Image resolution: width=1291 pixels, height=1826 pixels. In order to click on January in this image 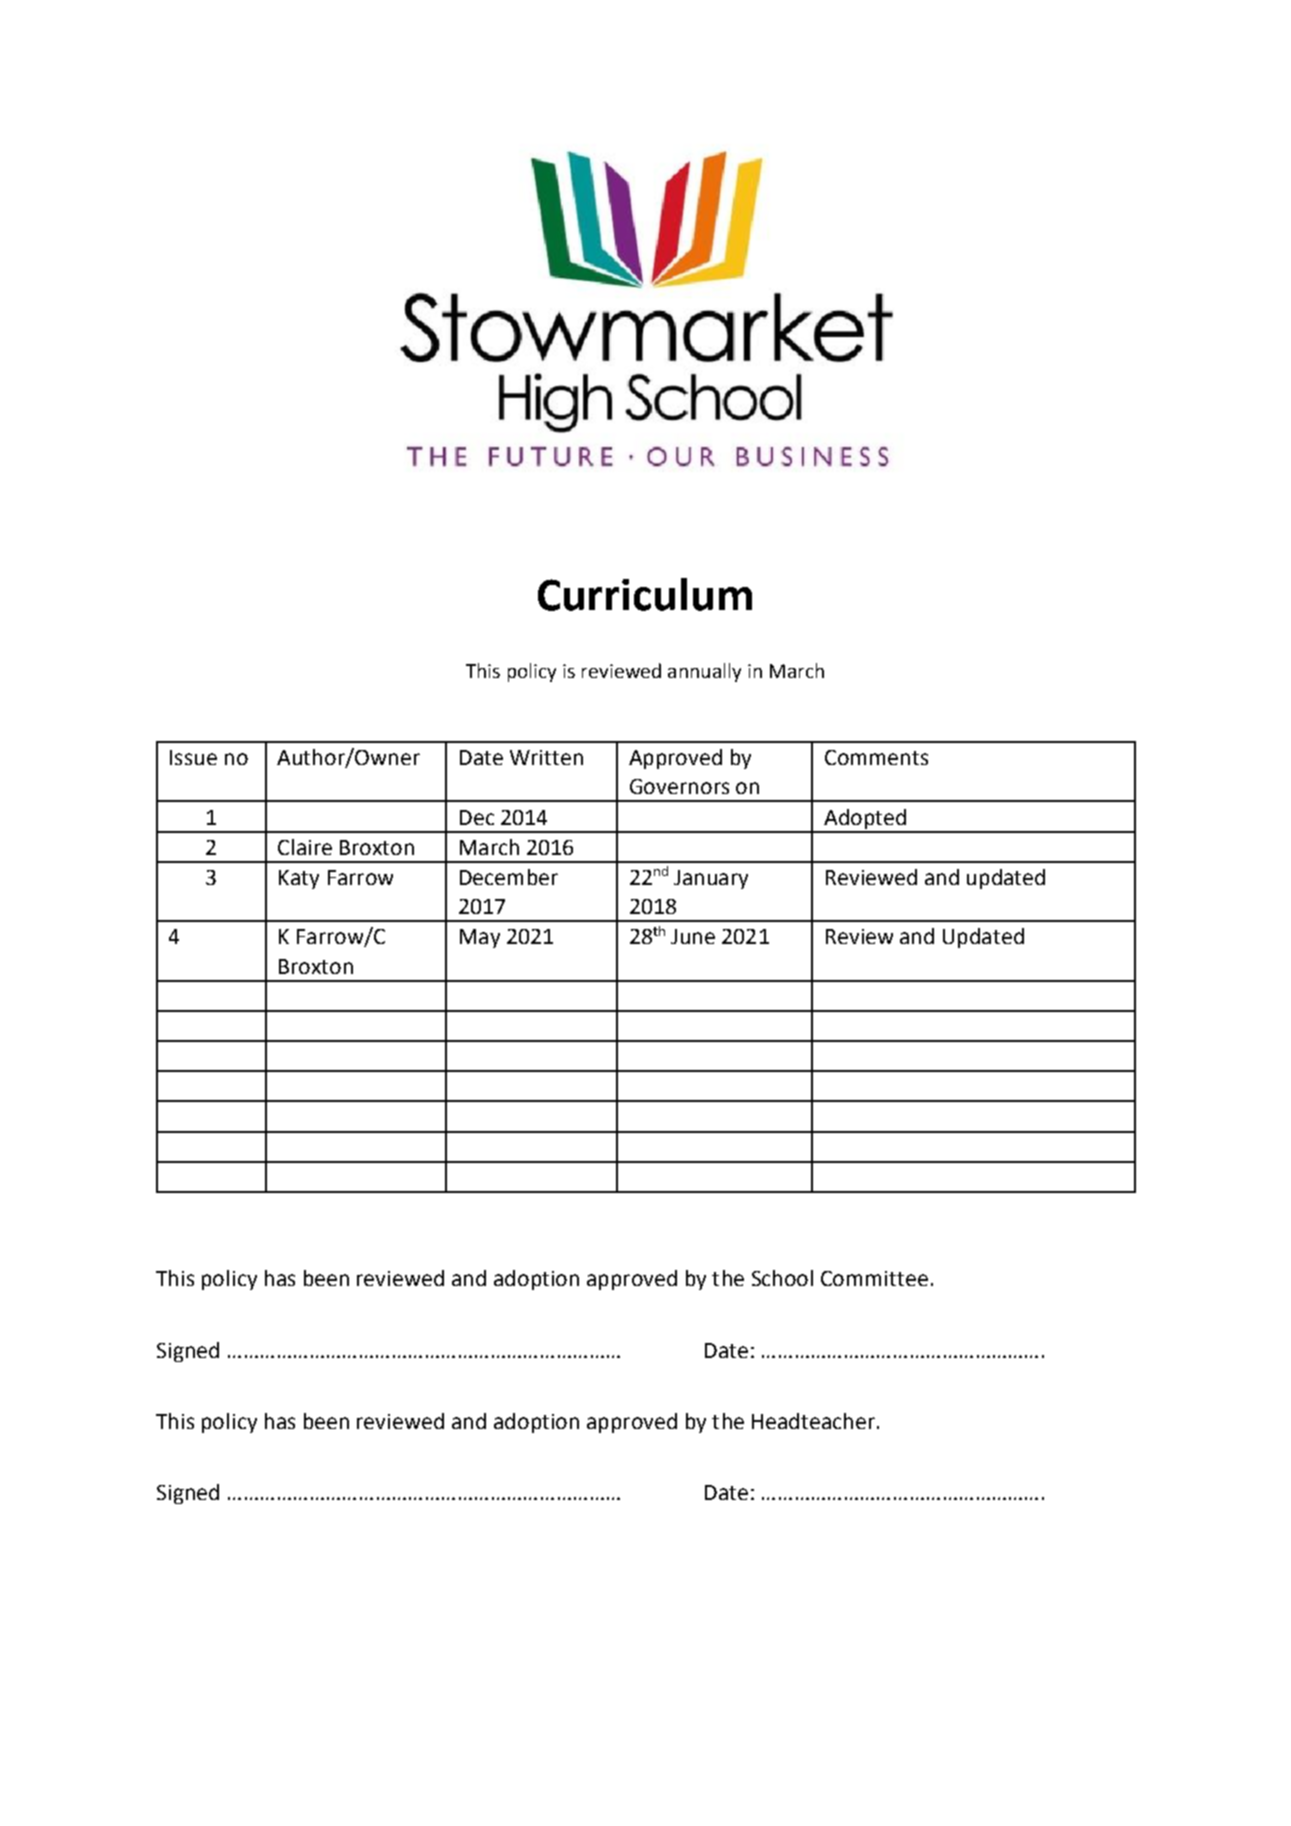, I will do `click(711, 879)`.
